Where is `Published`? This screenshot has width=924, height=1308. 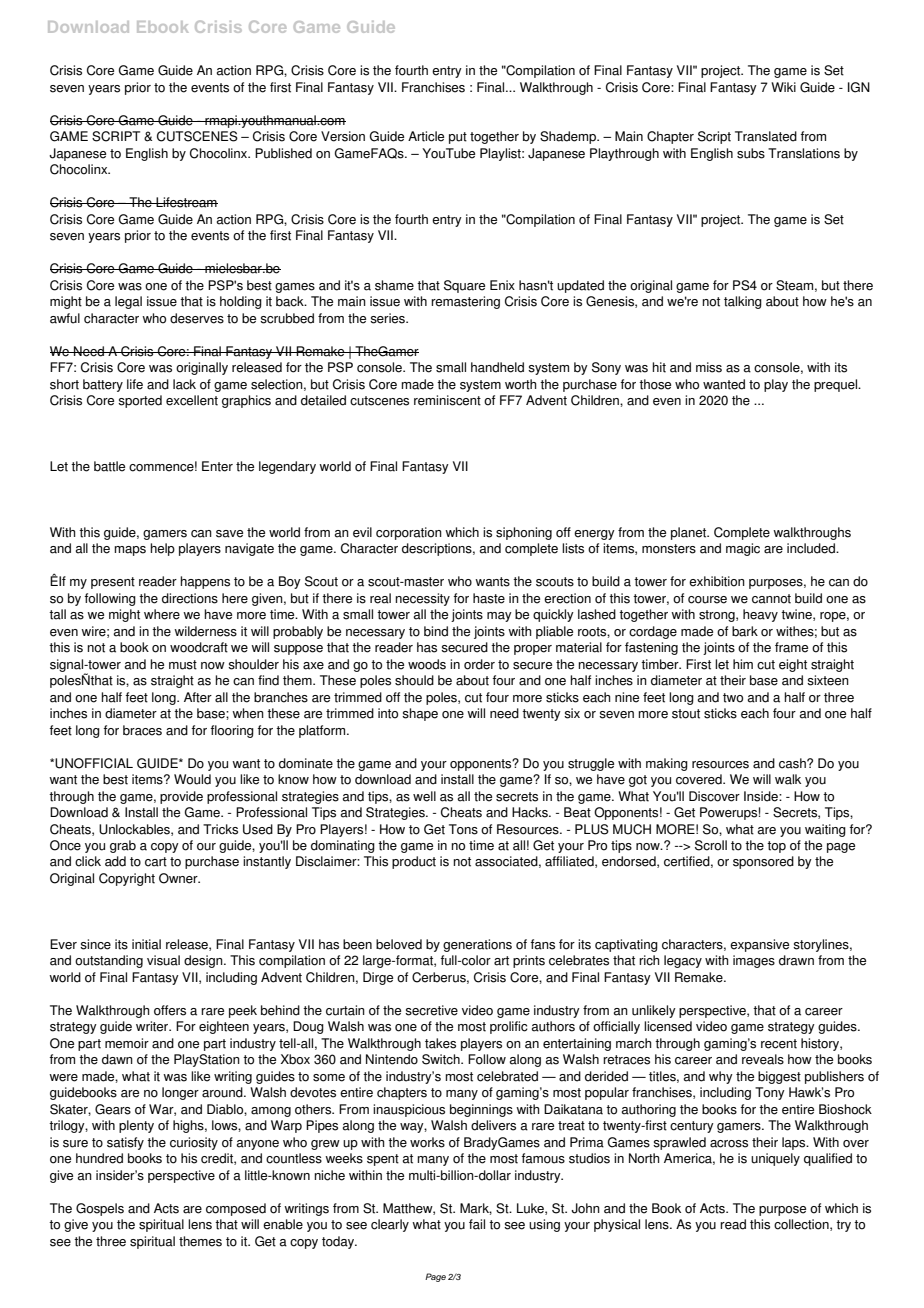
Published is located at coordinates (283, 153).
